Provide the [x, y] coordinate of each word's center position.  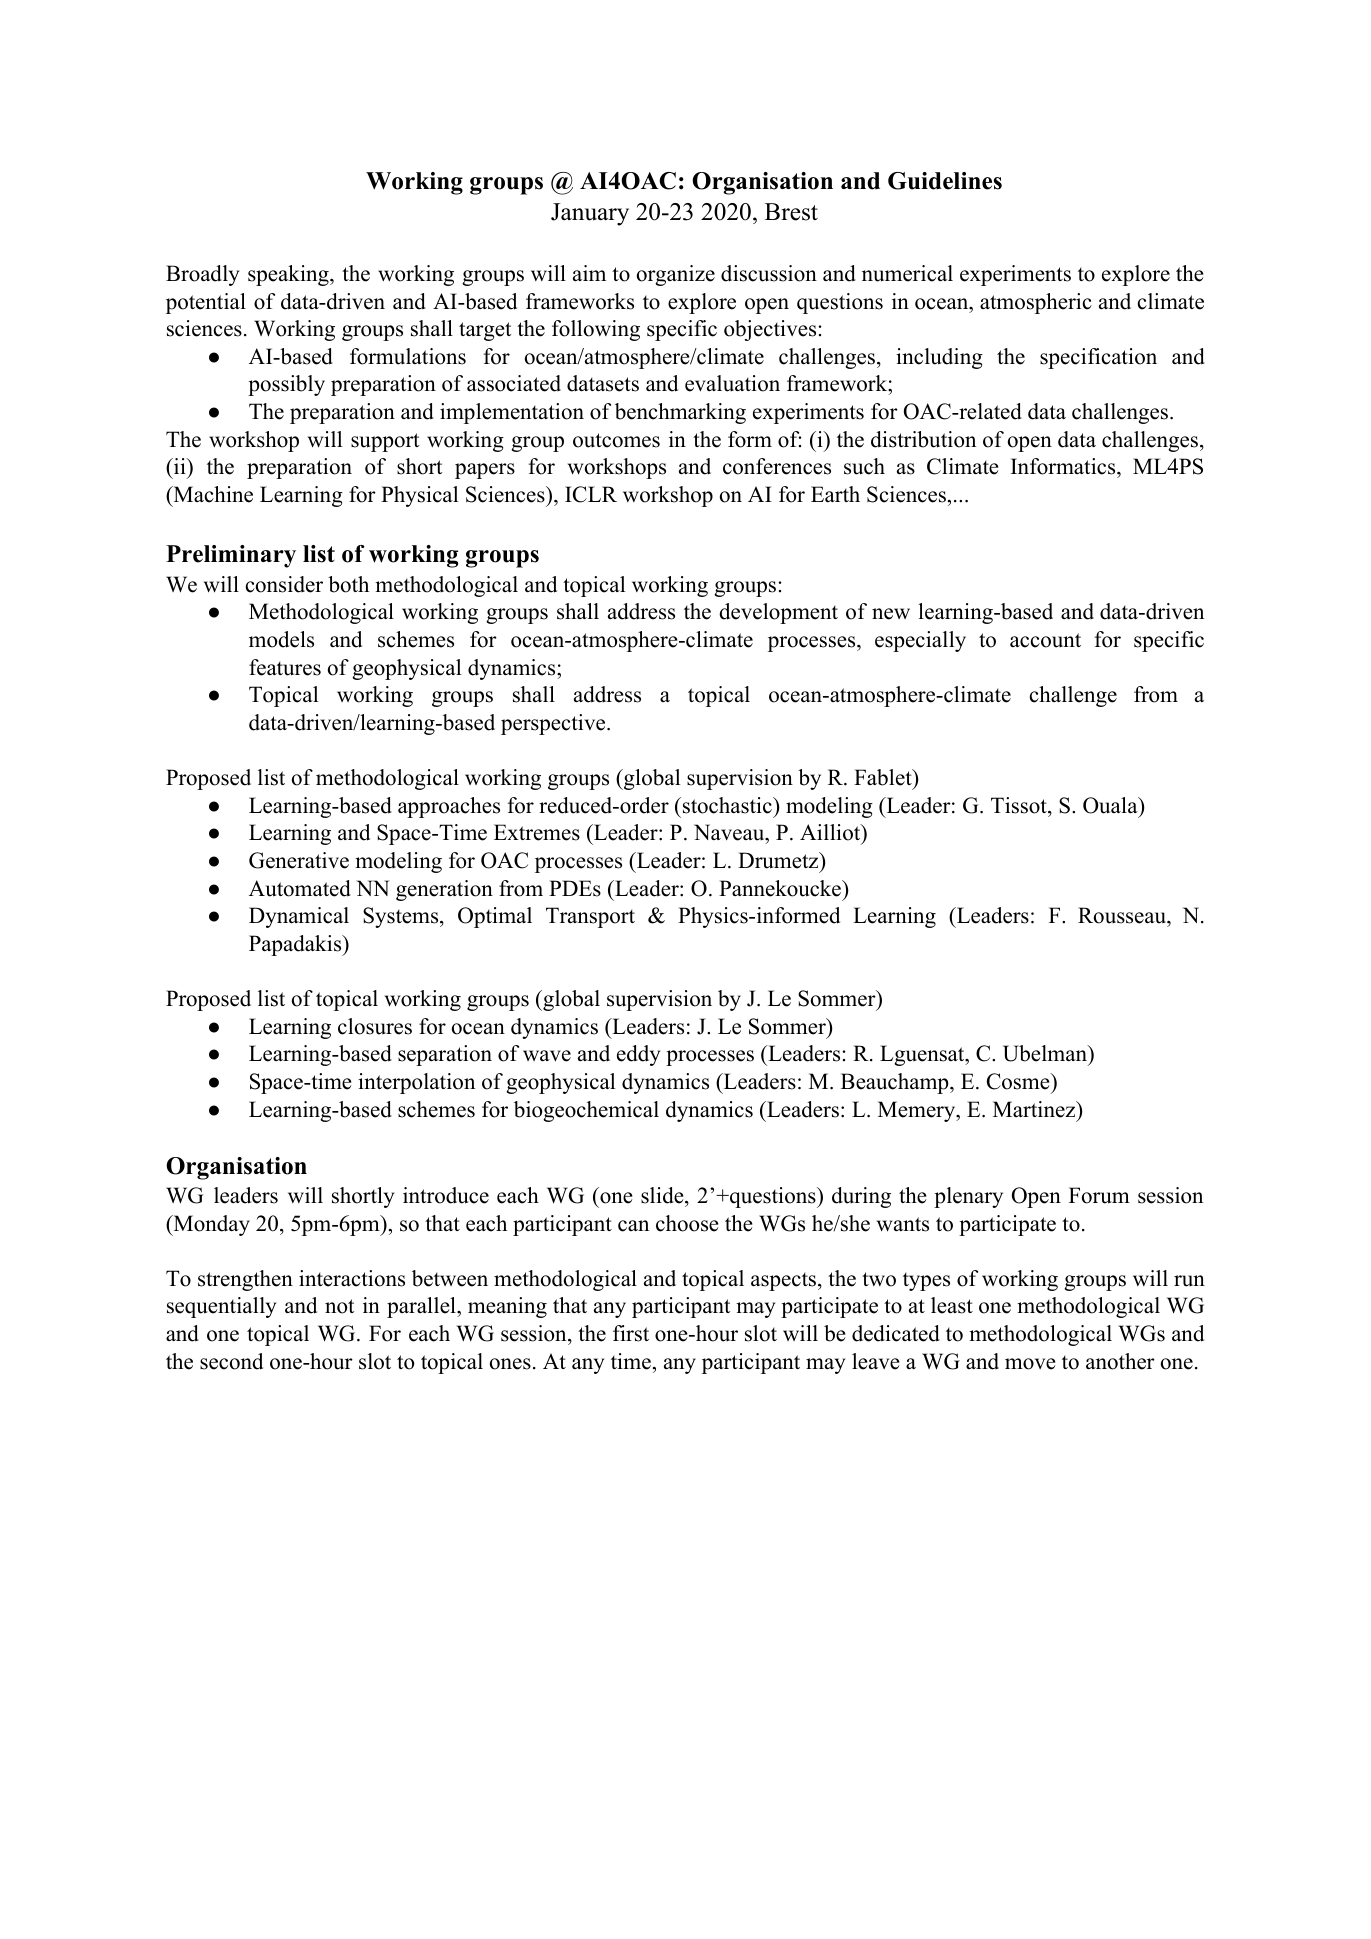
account [1045, 640]
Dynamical [299, 917]
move [1030, 1364]
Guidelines [945, 181]
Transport [590, 917]
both [348, 584]
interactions [352, 1278]
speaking [289, 275]
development [778, 613]
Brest [791, 212]
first [631, 1333]
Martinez [1035, 1109]
